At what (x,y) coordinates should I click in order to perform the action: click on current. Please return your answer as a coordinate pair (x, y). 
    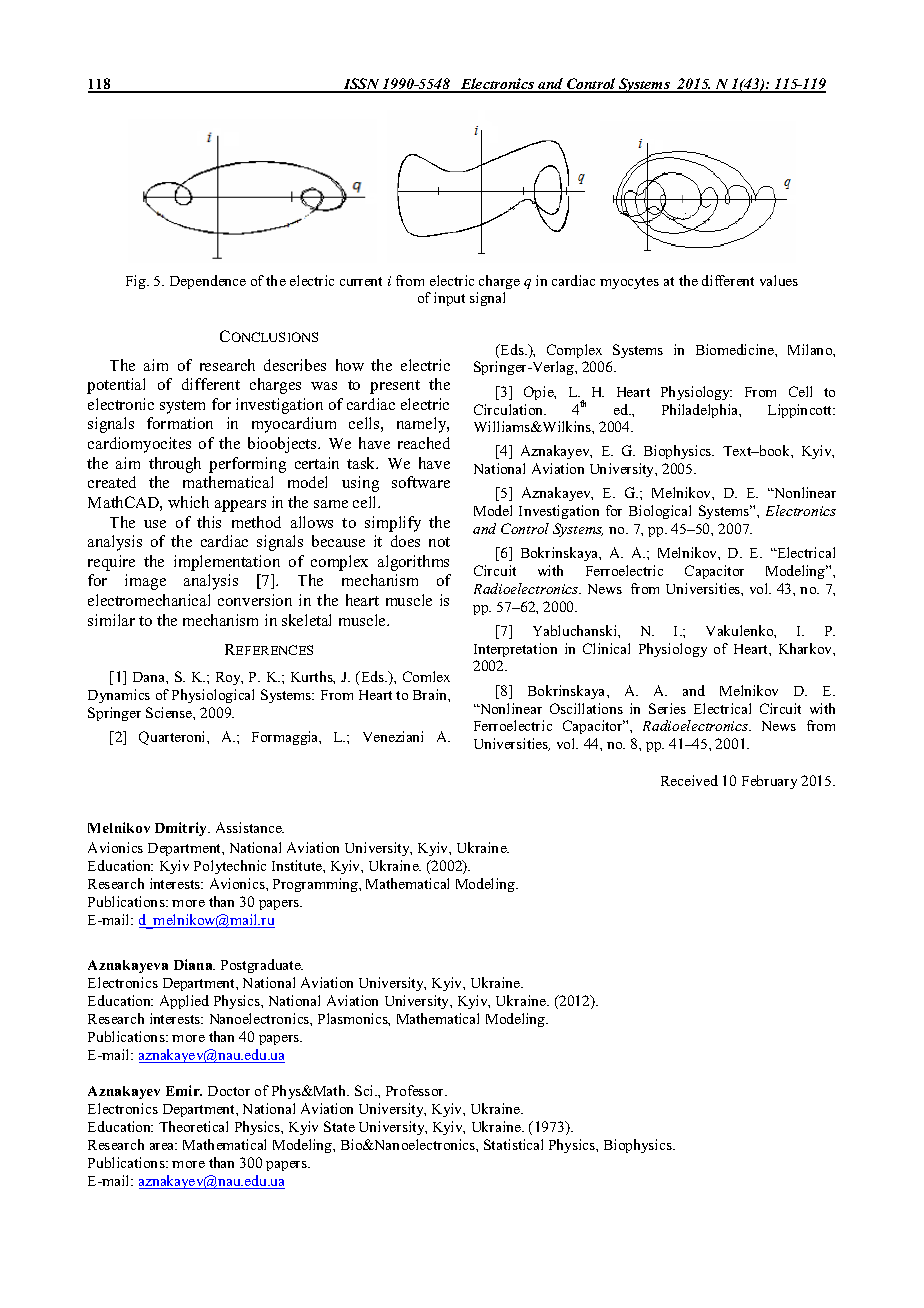
    Looking at the image, I should click on (361, 281).
